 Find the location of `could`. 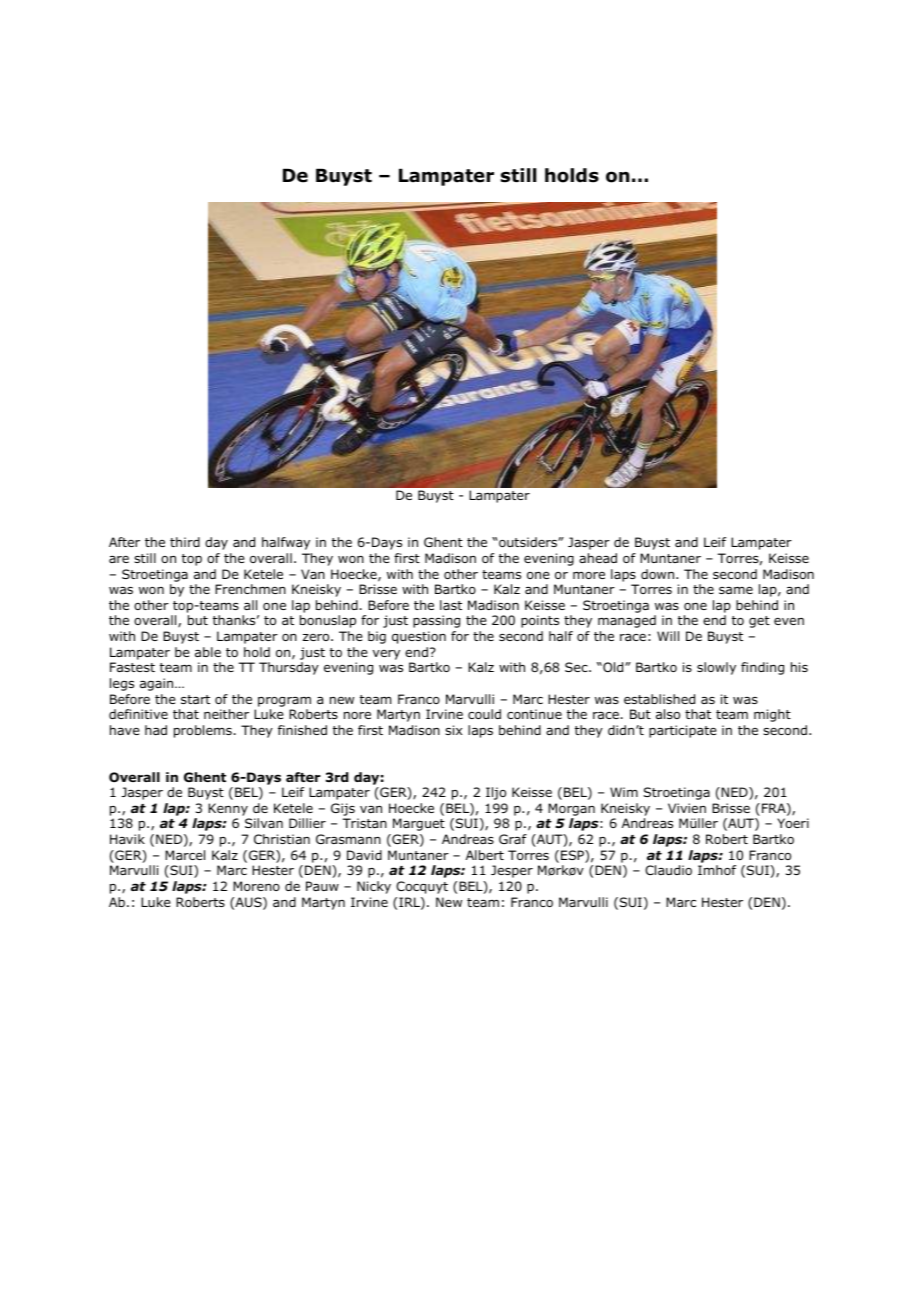

could is located at coordinates (484, 714).
